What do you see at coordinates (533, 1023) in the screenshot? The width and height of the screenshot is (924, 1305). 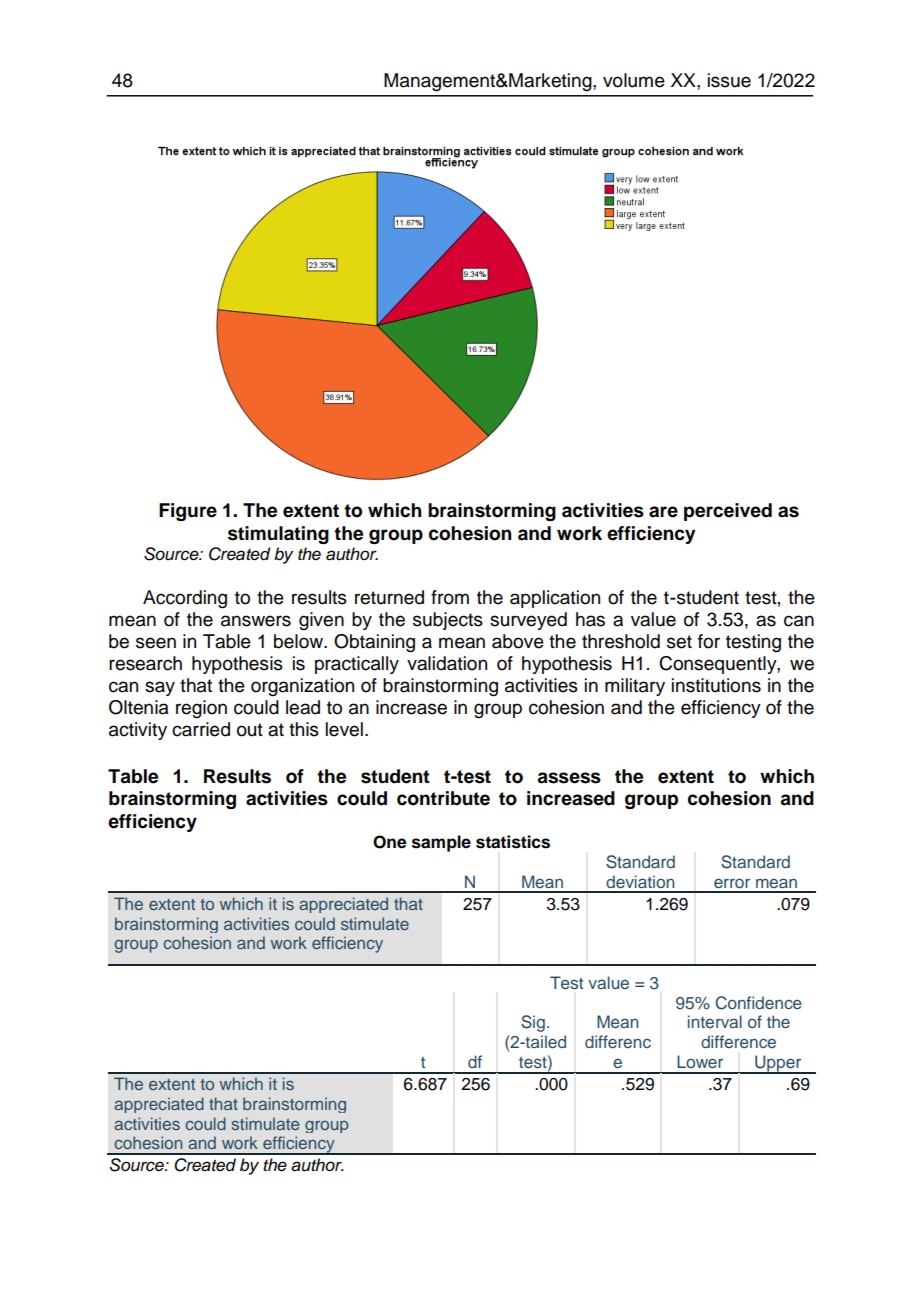 I see `Sig` at bounding box center [533, 1023].
